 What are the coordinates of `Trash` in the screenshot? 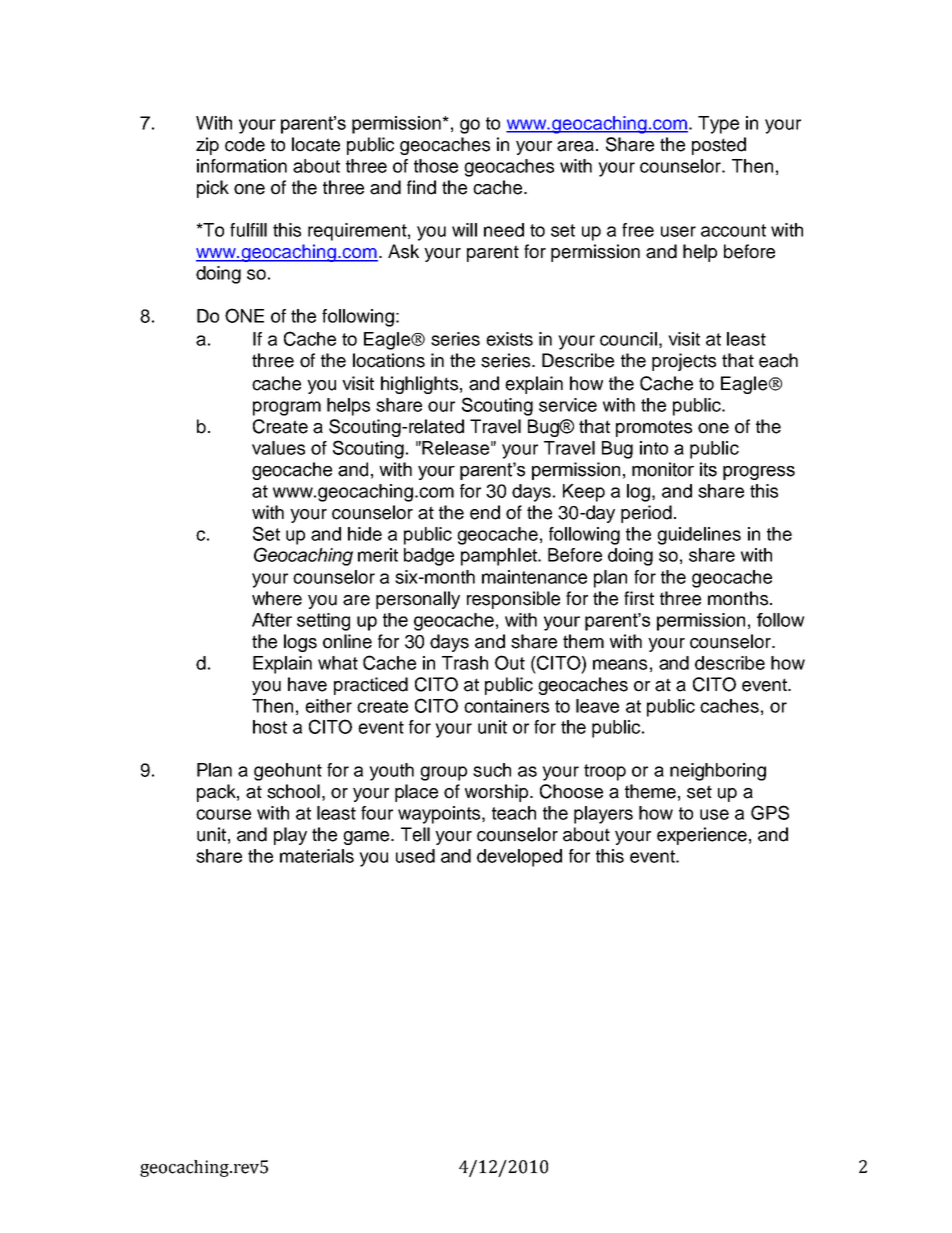 It's located at (465, 663).
